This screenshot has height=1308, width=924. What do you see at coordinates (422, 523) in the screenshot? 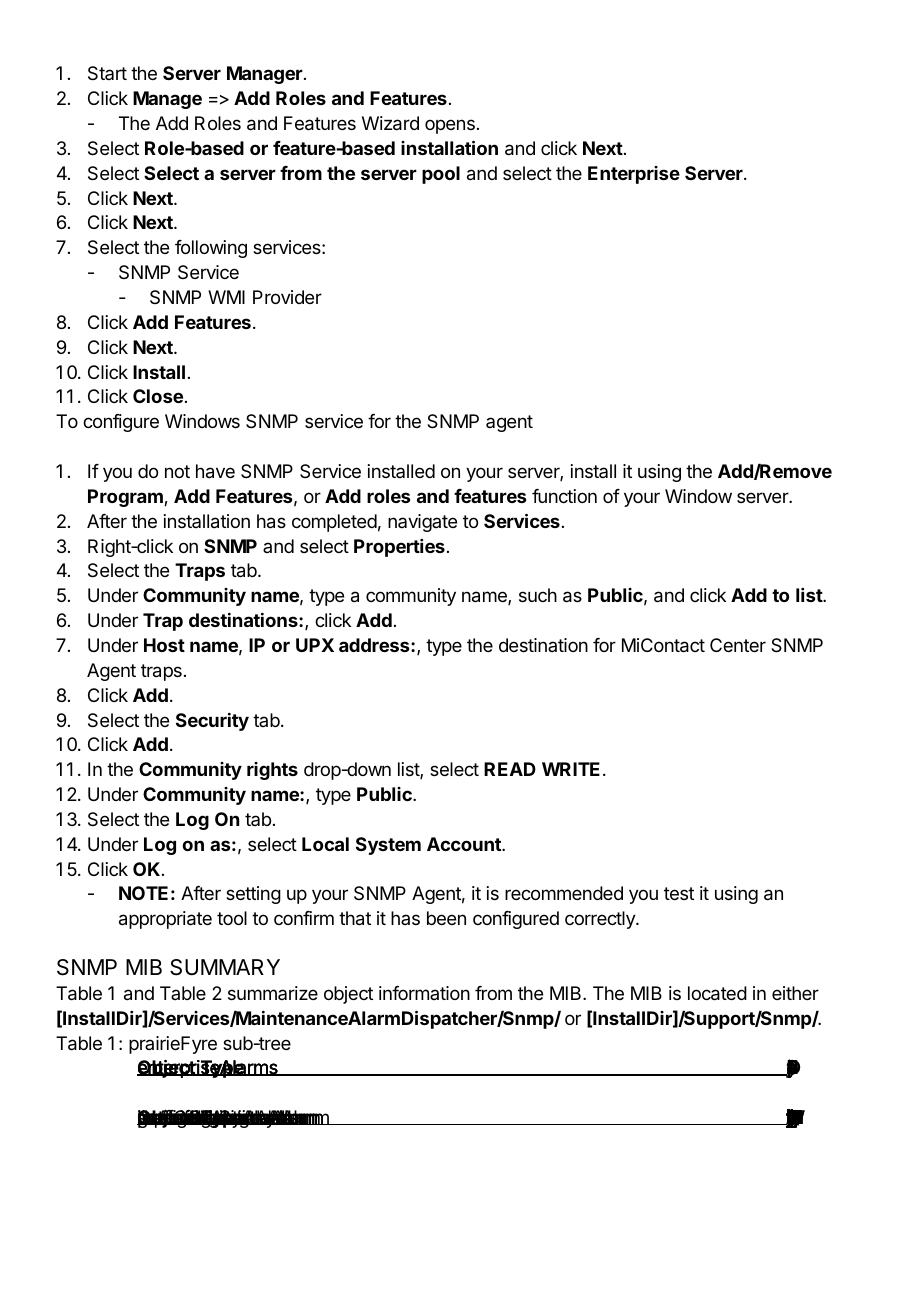
I see `navigate` at bounding box center [422, 523].
